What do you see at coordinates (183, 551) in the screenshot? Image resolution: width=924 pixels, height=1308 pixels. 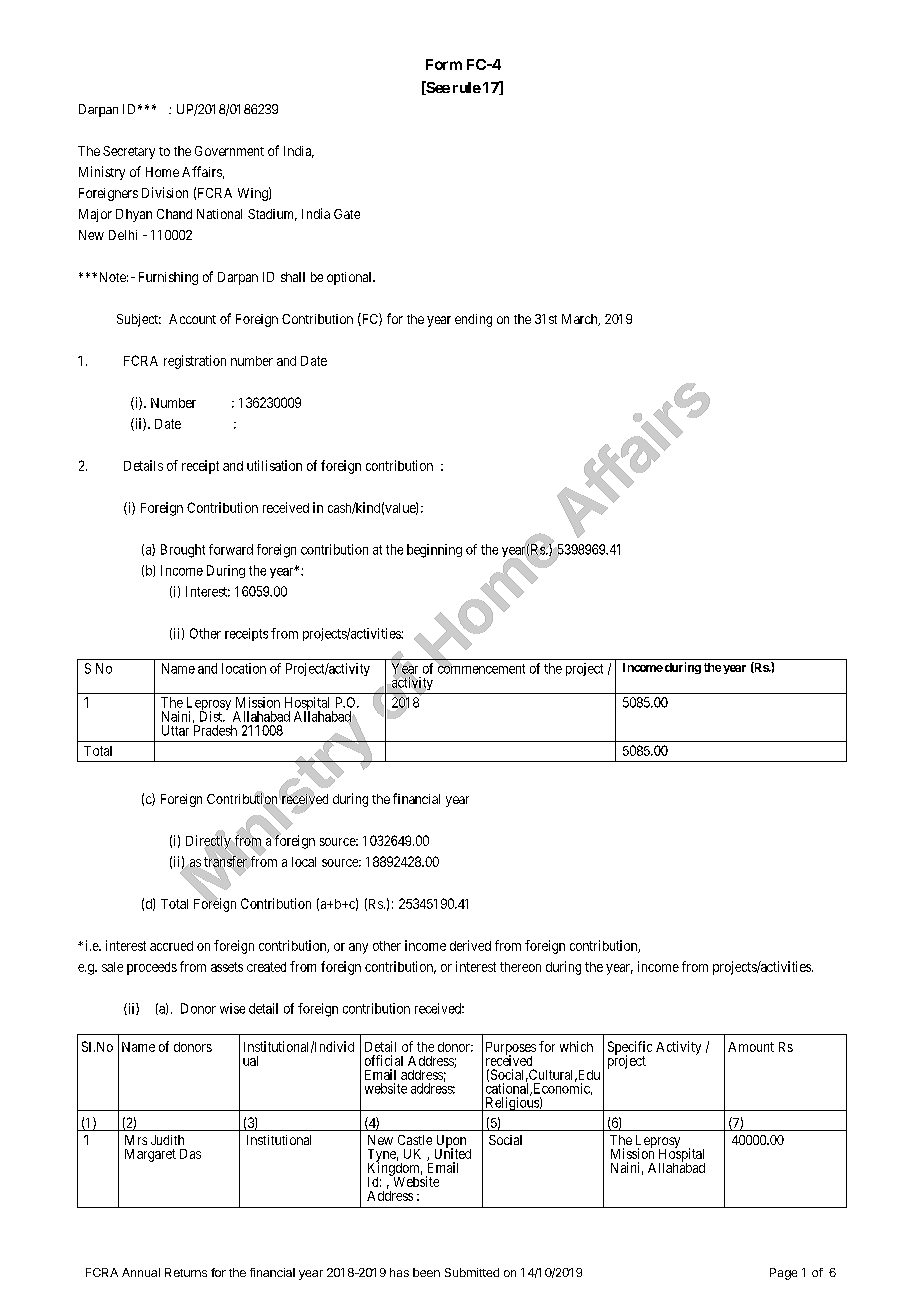 I see `Brought` at bounding box center [183, 551].
